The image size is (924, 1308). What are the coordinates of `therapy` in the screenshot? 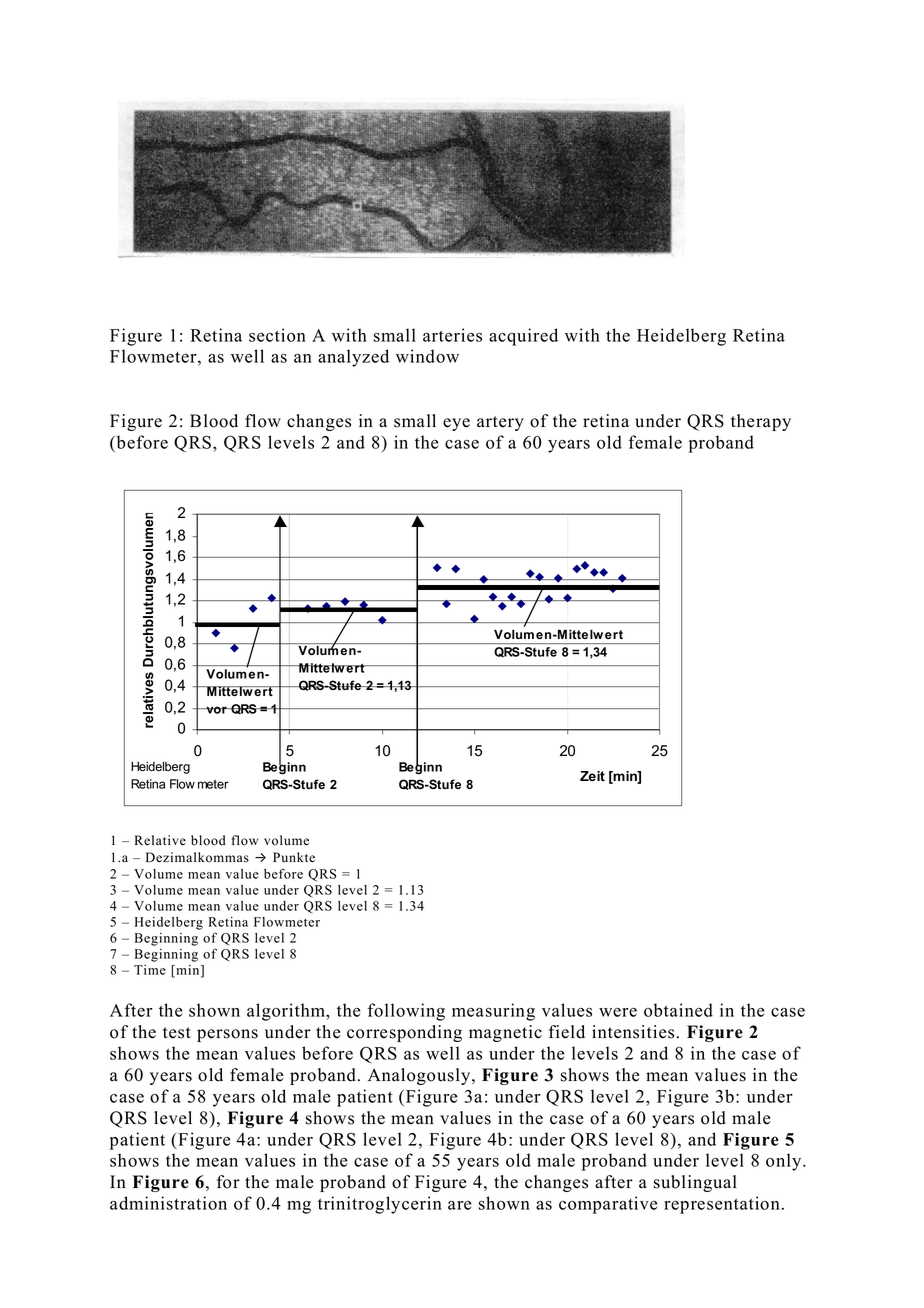 It's located at (761, 422).
